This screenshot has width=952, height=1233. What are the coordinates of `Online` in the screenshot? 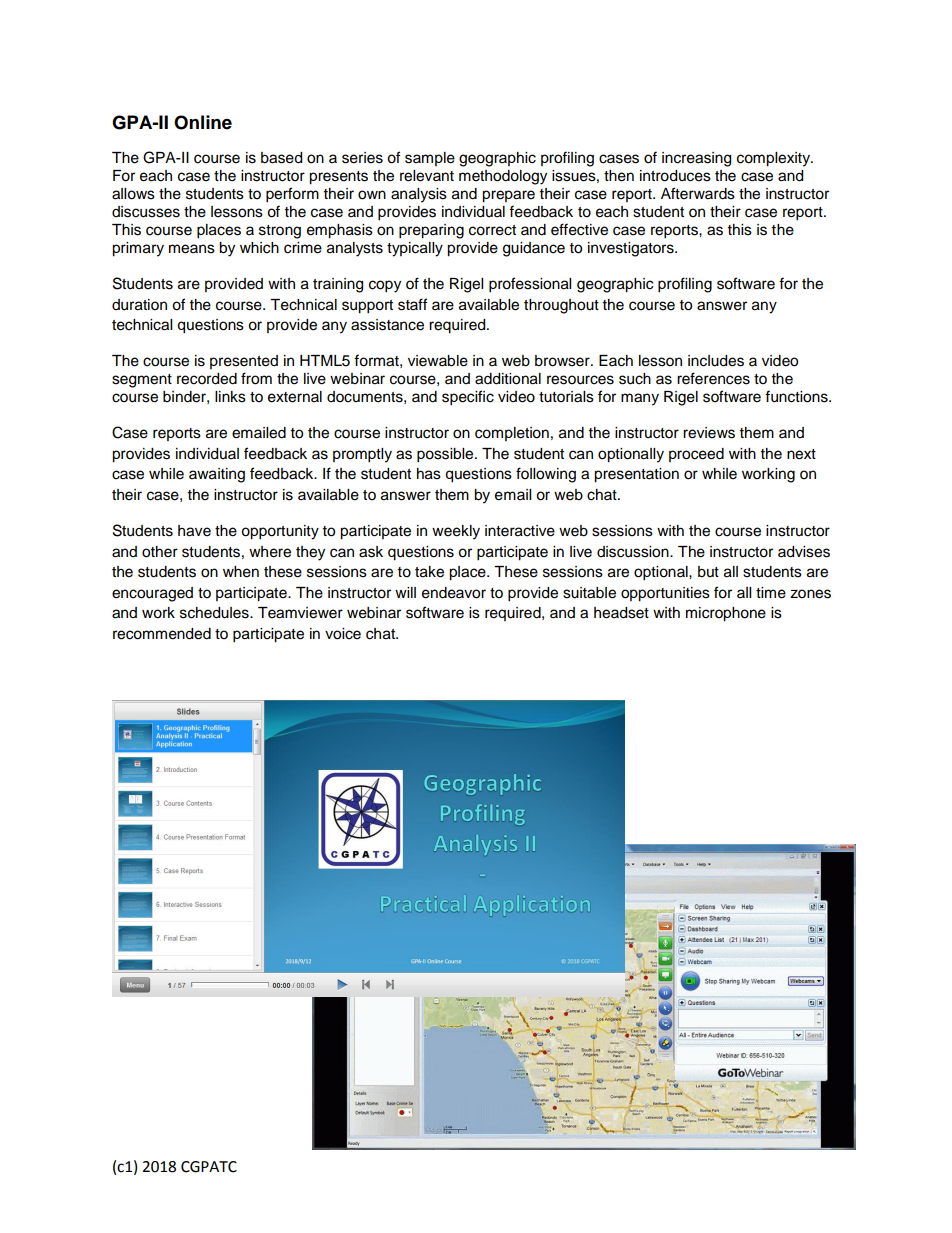 It's located at (203, 122).
